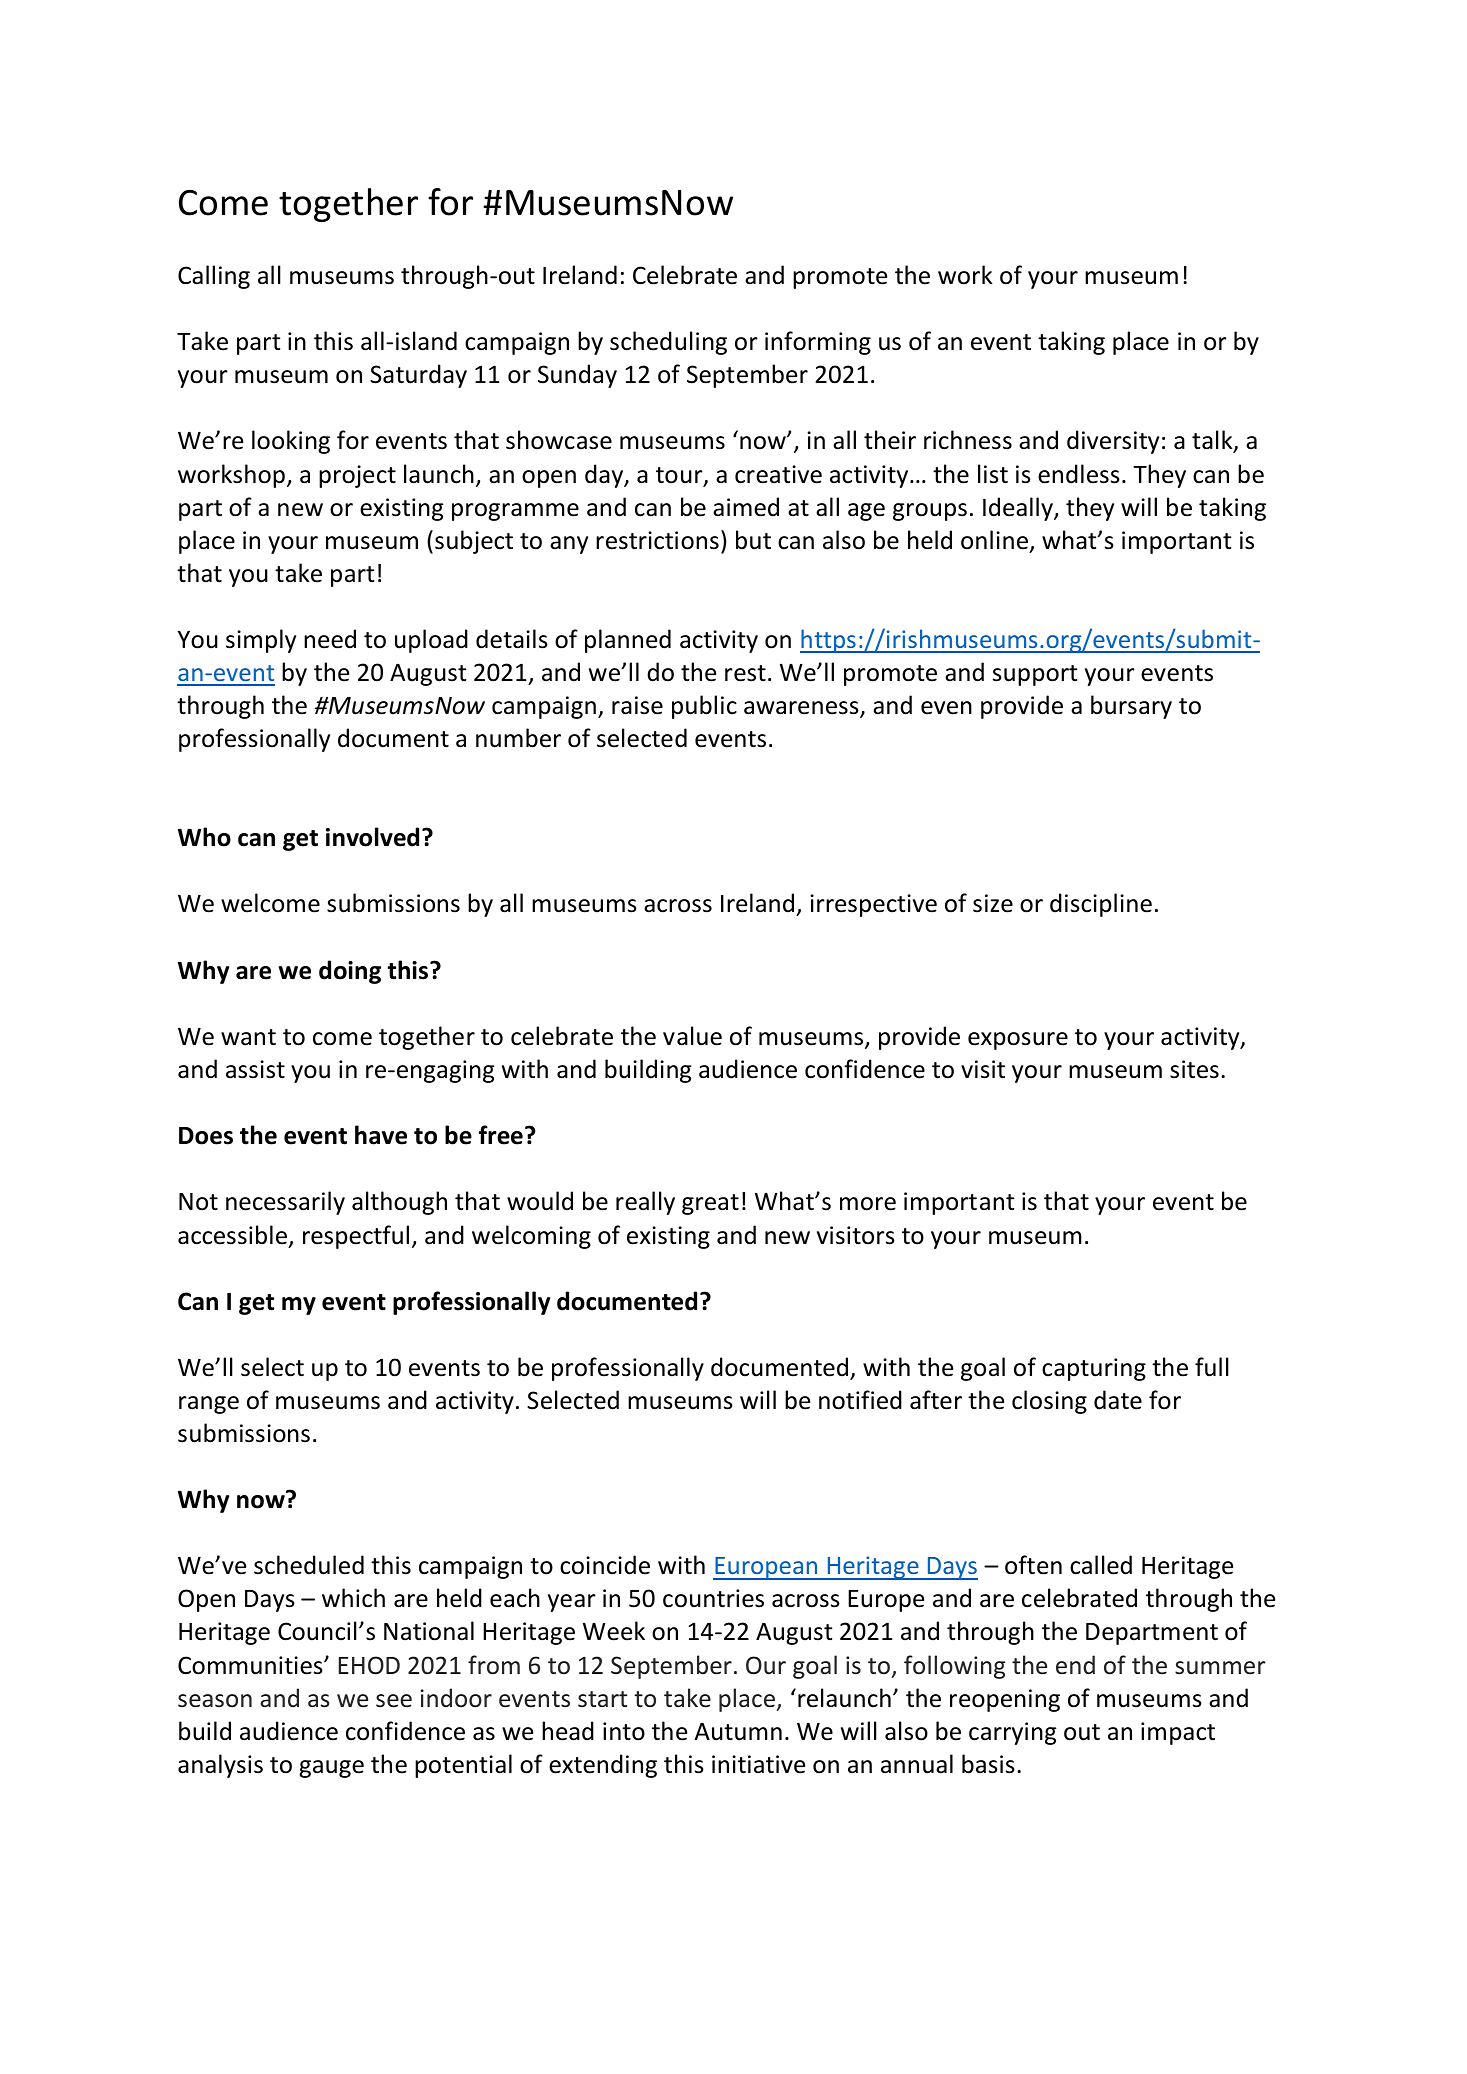  What do you see at coordinates (738, 1732) in the screenshot?
I see `Autumn` at bounding box center [738, 1732].
